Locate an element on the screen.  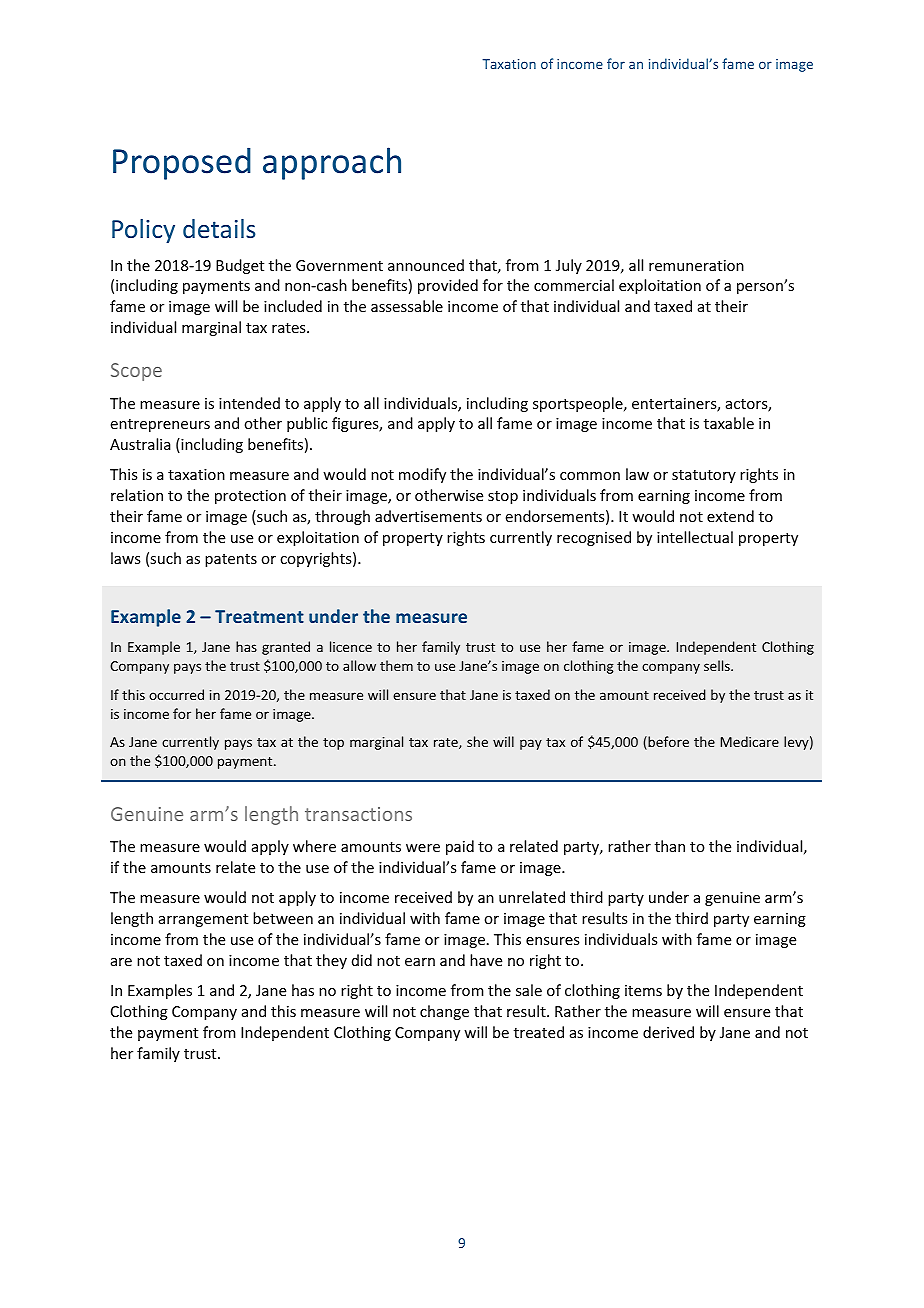
remuneration is located at coordinates (696, 265).
